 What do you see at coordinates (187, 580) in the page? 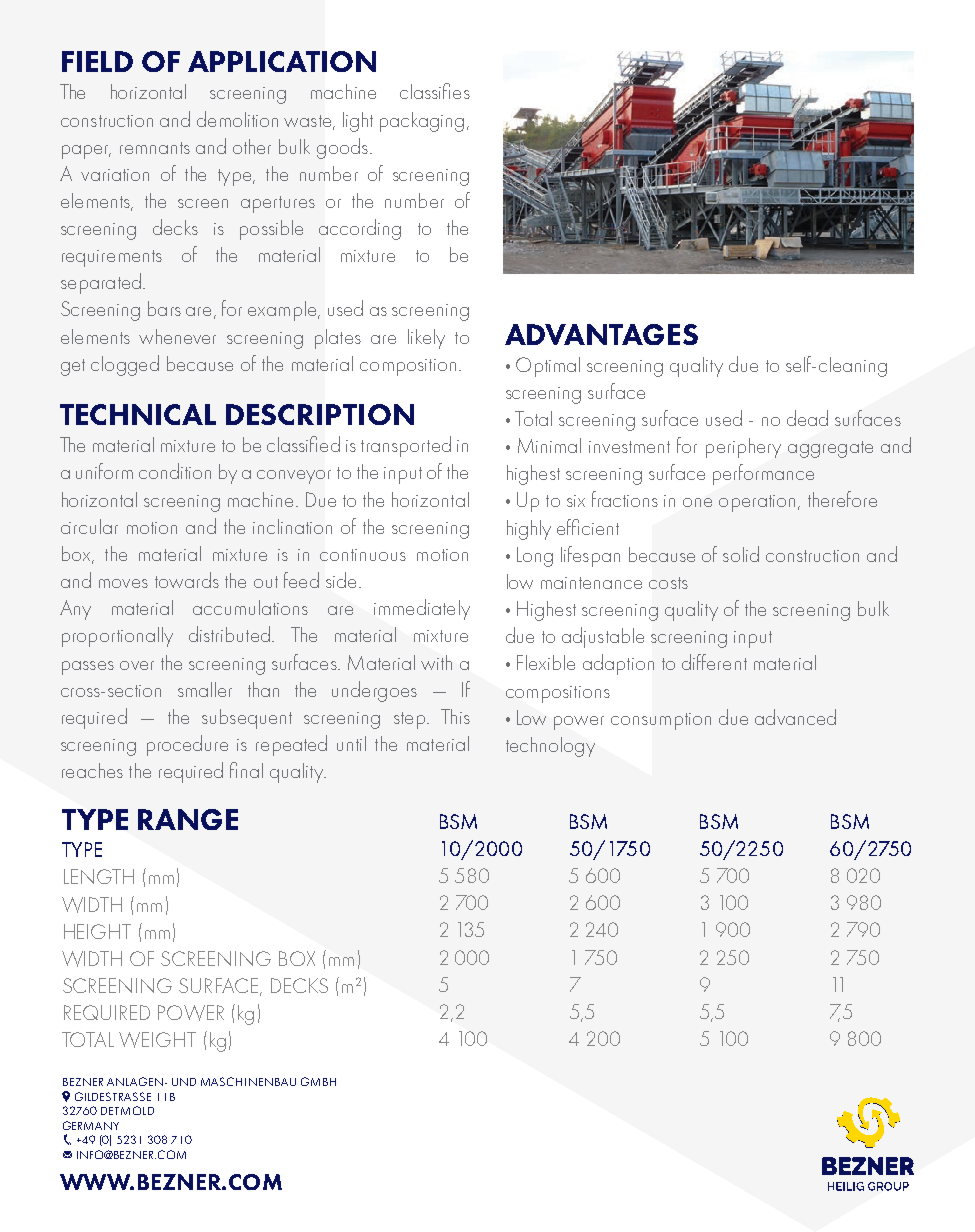
I see `towards` at bounding box center [187, 580].
